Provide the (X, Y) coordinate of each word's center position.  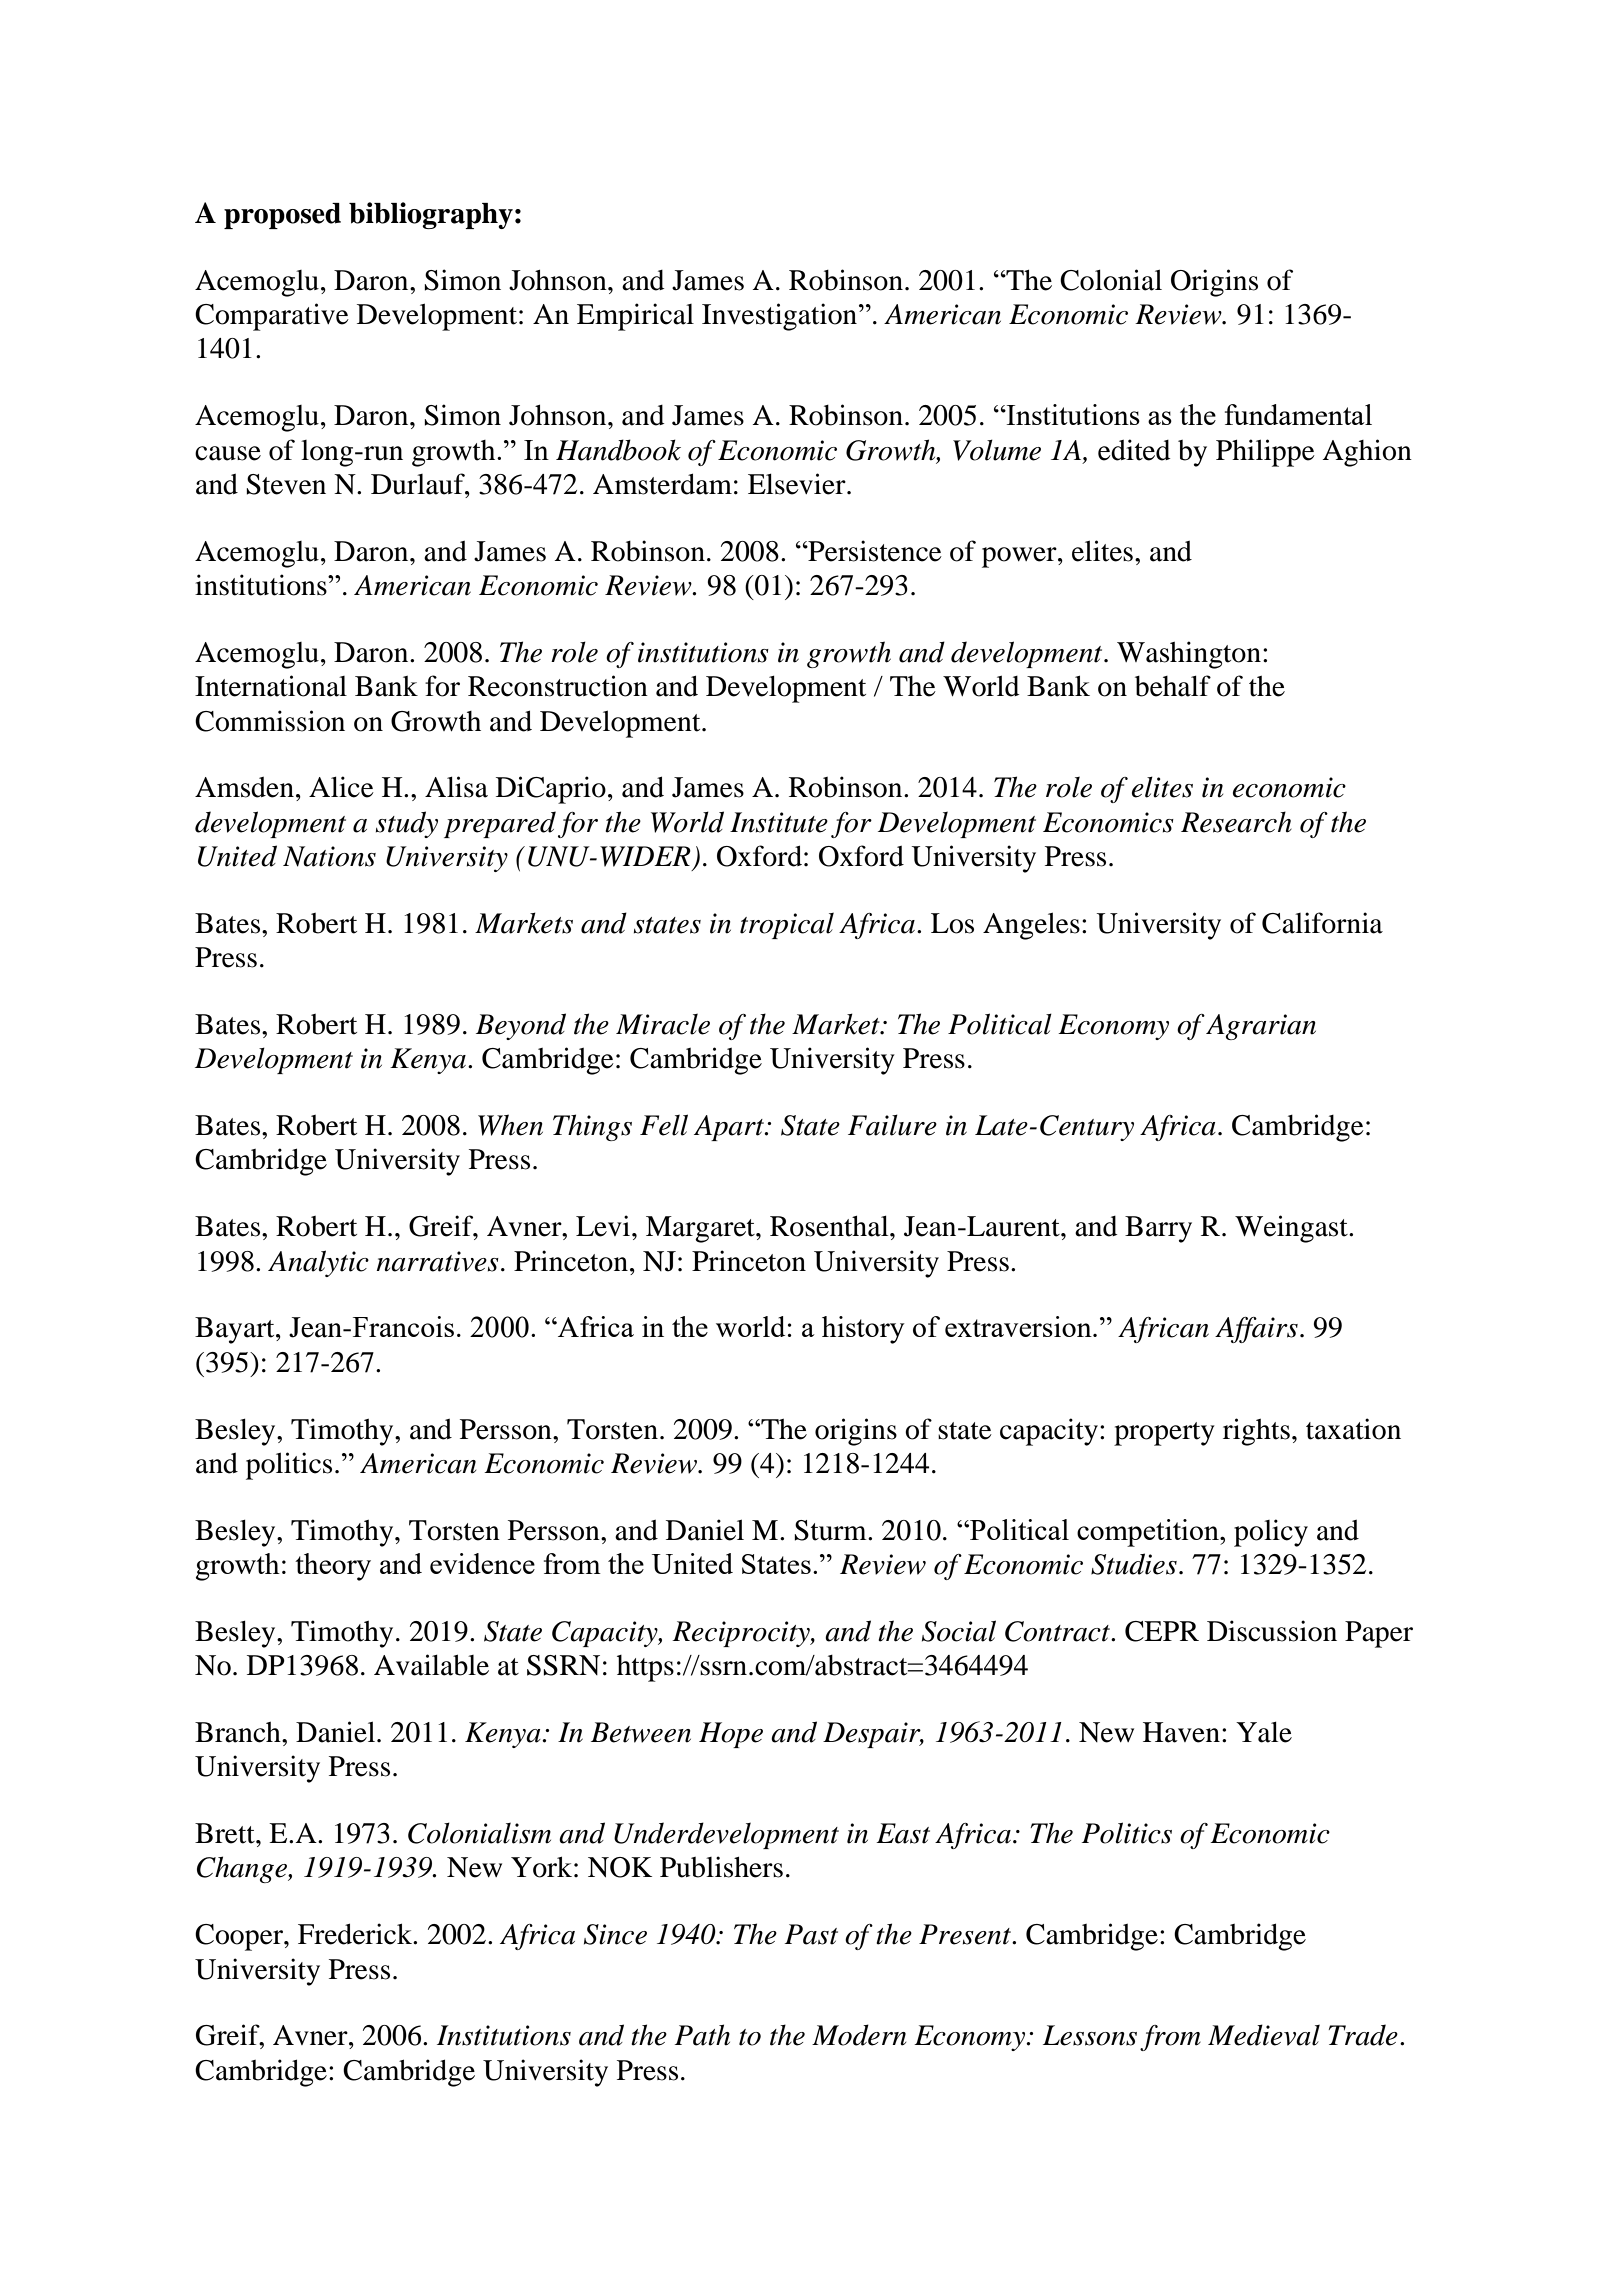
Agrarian (1261, 1027)
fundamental (1298, 414)
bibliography (431, 215)
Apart (730, 1128)
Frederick (356, 1934)
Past (811, 1934)
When (510, 1125)
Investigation (781, 317)
